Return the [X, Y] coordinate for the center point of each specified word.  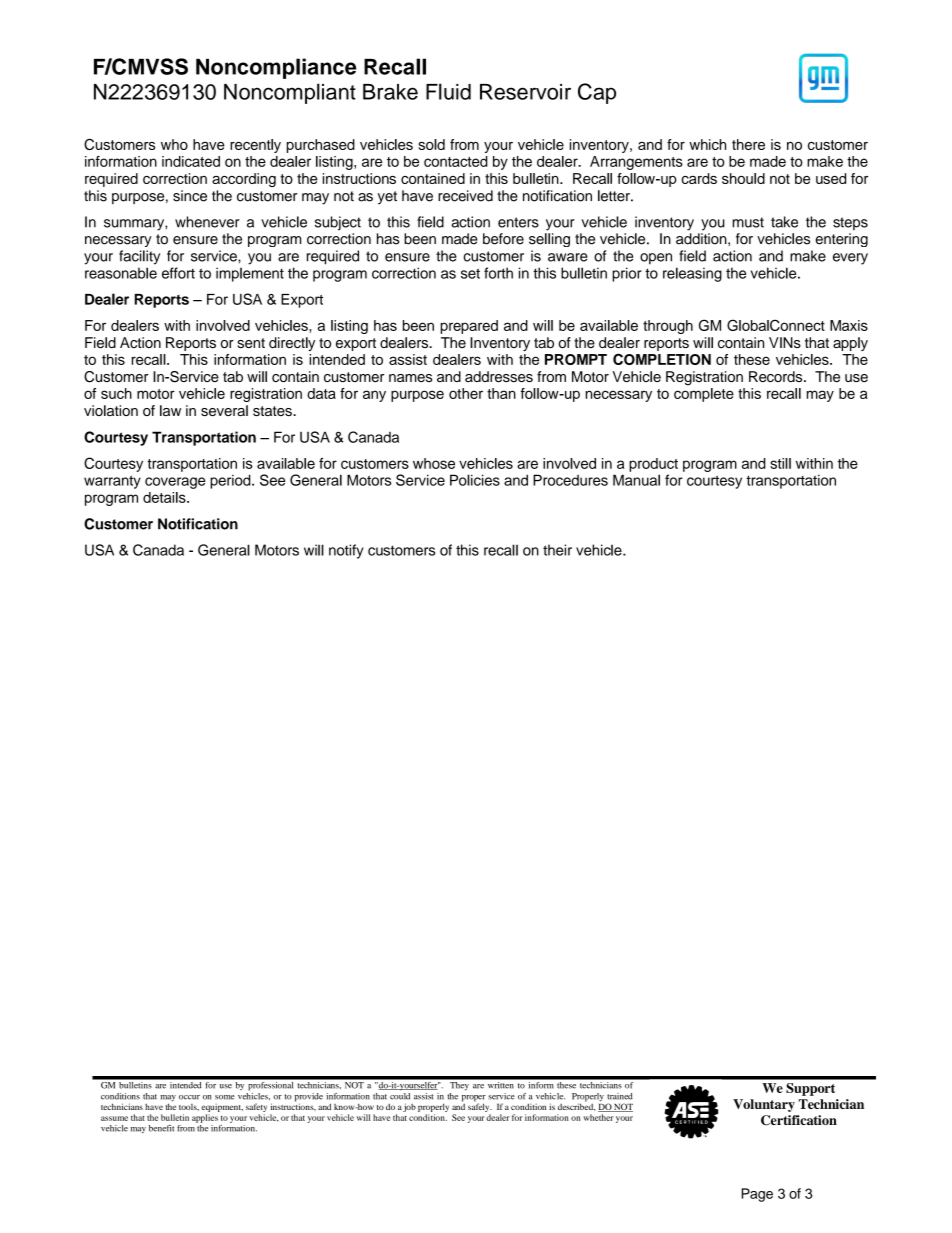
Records [777, 376]
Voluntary [764, 1105]
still [780, 463]
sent [251, 343]
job [409, 1107]
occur [189, 1097]
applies [205, 1118]
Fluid [448, 91]
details [165, 497]
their [557, 550]
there [748, 144]
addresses [499, 376]
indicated [191, 161]
